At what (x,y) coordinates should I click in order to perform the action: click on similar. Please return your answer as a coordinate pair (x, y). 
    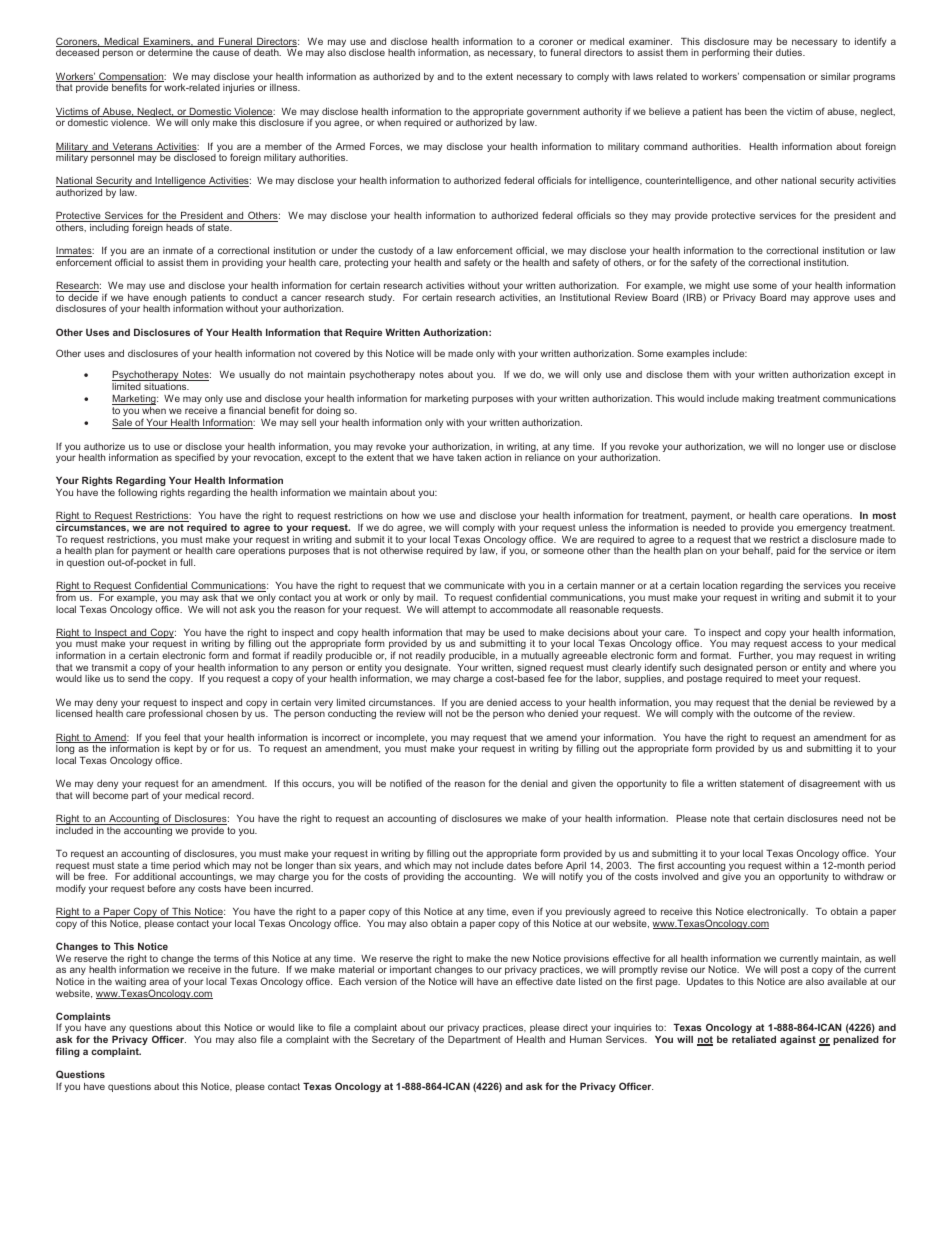
    Looking at the image, I should click on (835, 76).
